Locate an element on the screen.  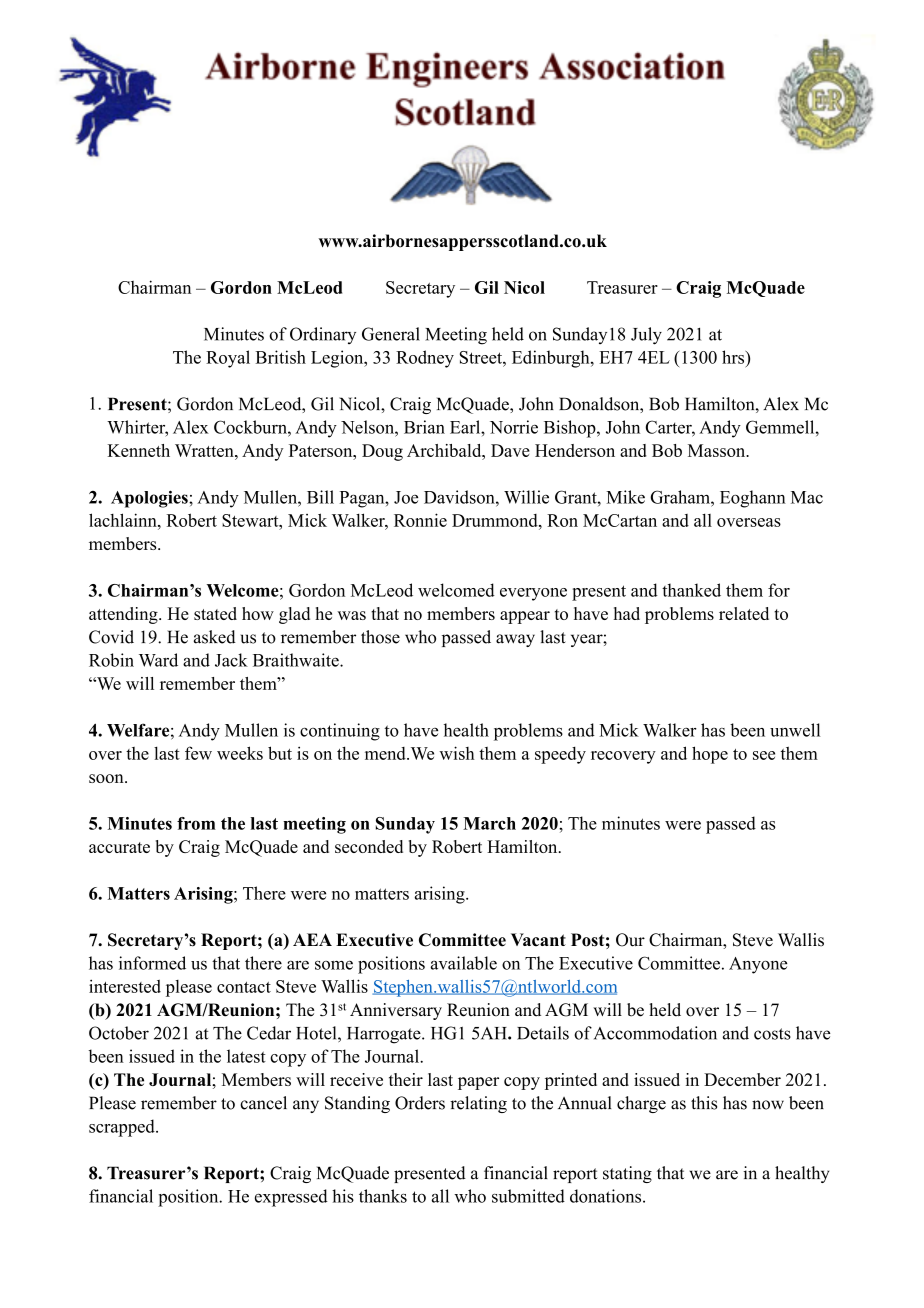
few is located at coordinates (198, 753).
